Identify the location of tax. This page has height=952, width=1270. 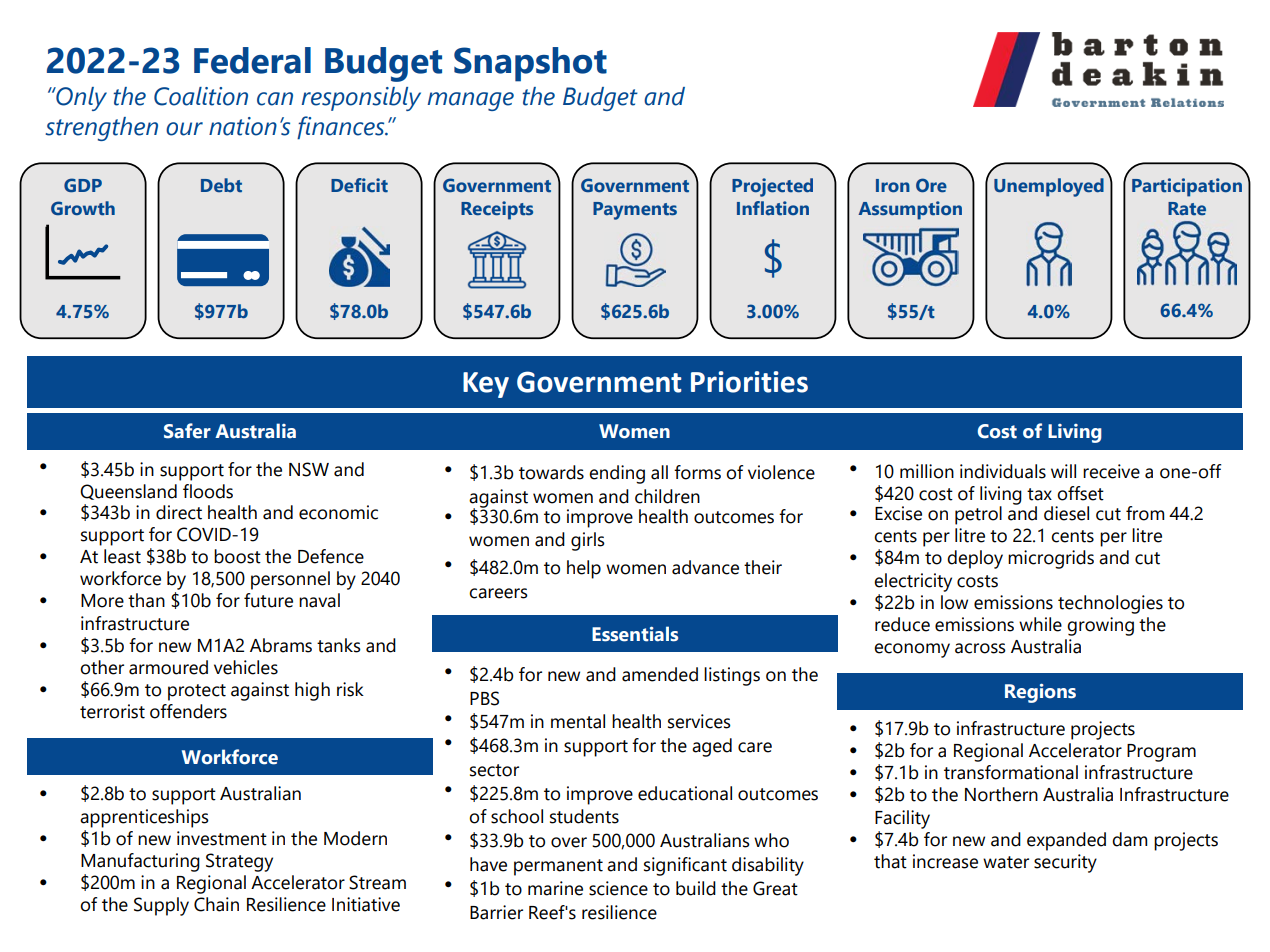
(1039, 494).
